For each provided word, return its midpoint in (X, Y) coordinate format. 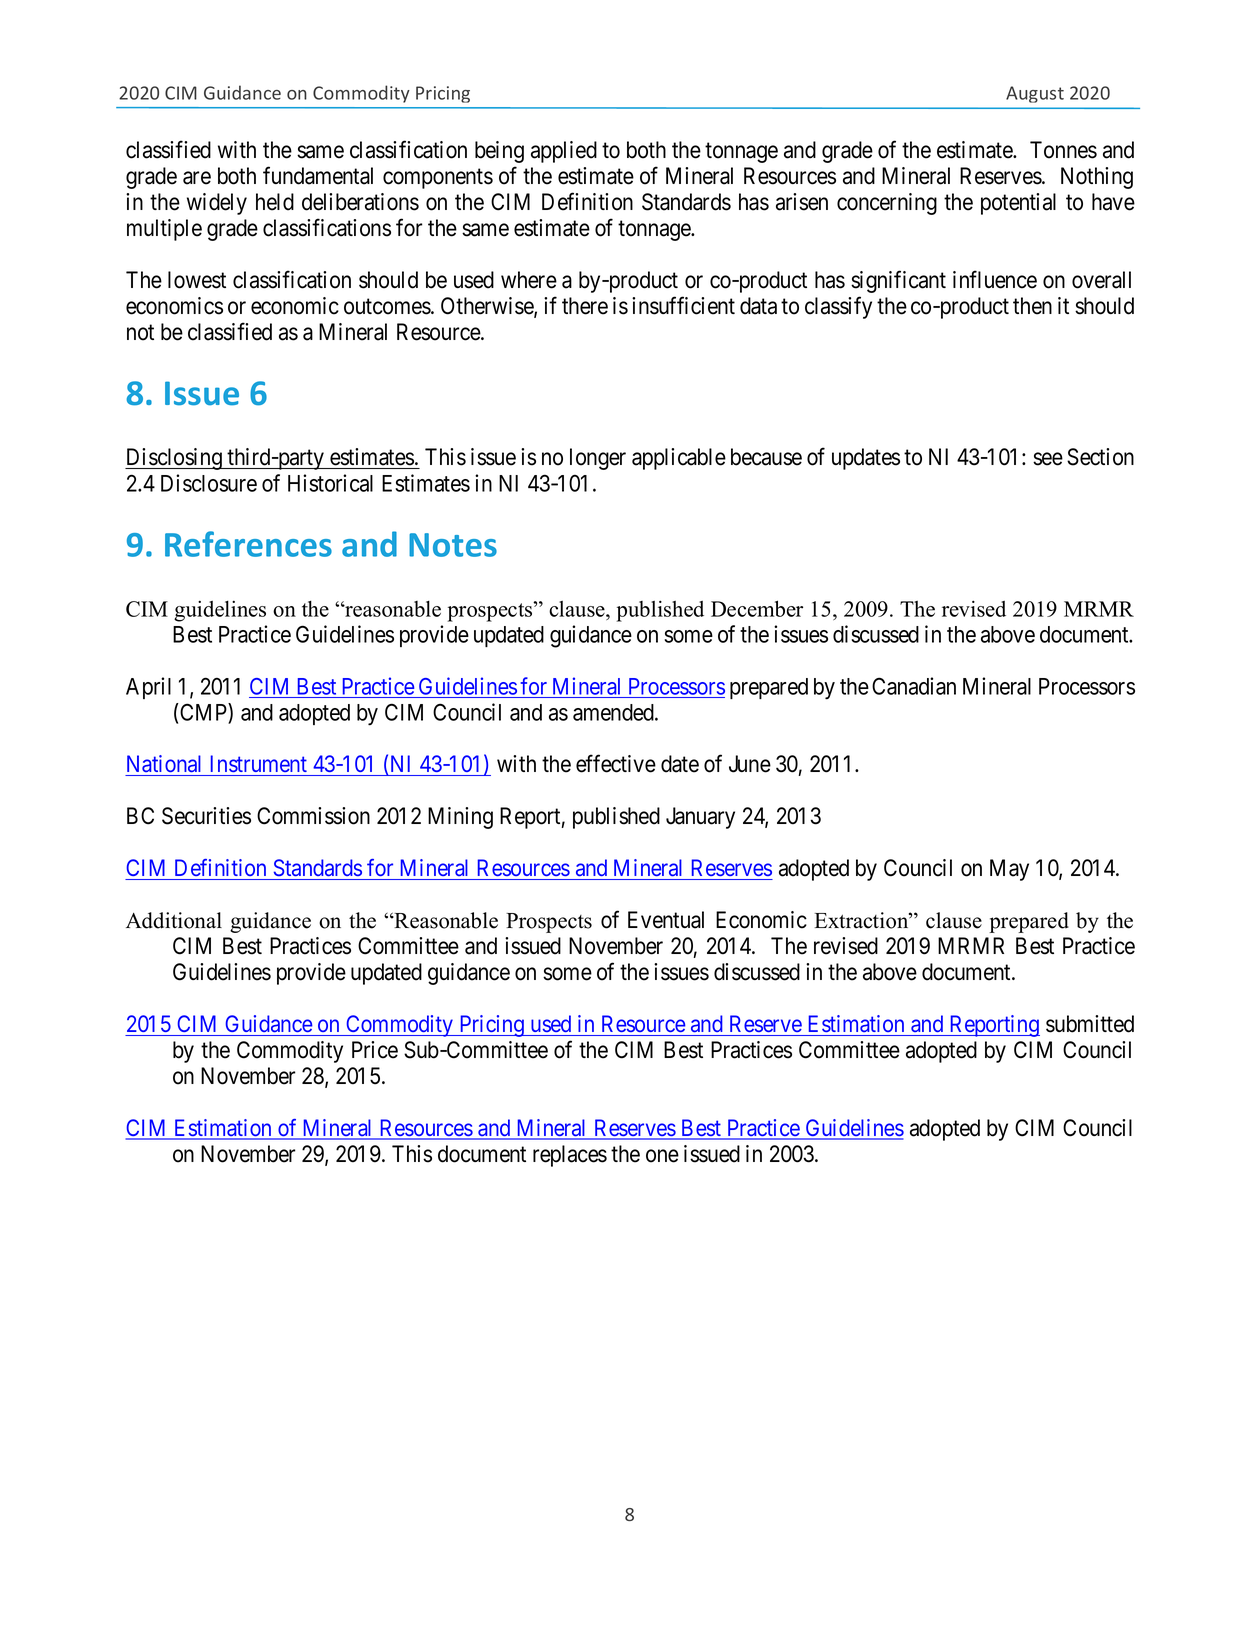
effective (616, 764)
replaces (570, 1156)
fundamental (318, 175)
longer (598, 459)
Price (375, 1050)
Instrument (259, 763)
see (1048, 459)
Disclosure (209, 483)
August (1035, 94)
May (1009, 870)
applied (564, 152)
